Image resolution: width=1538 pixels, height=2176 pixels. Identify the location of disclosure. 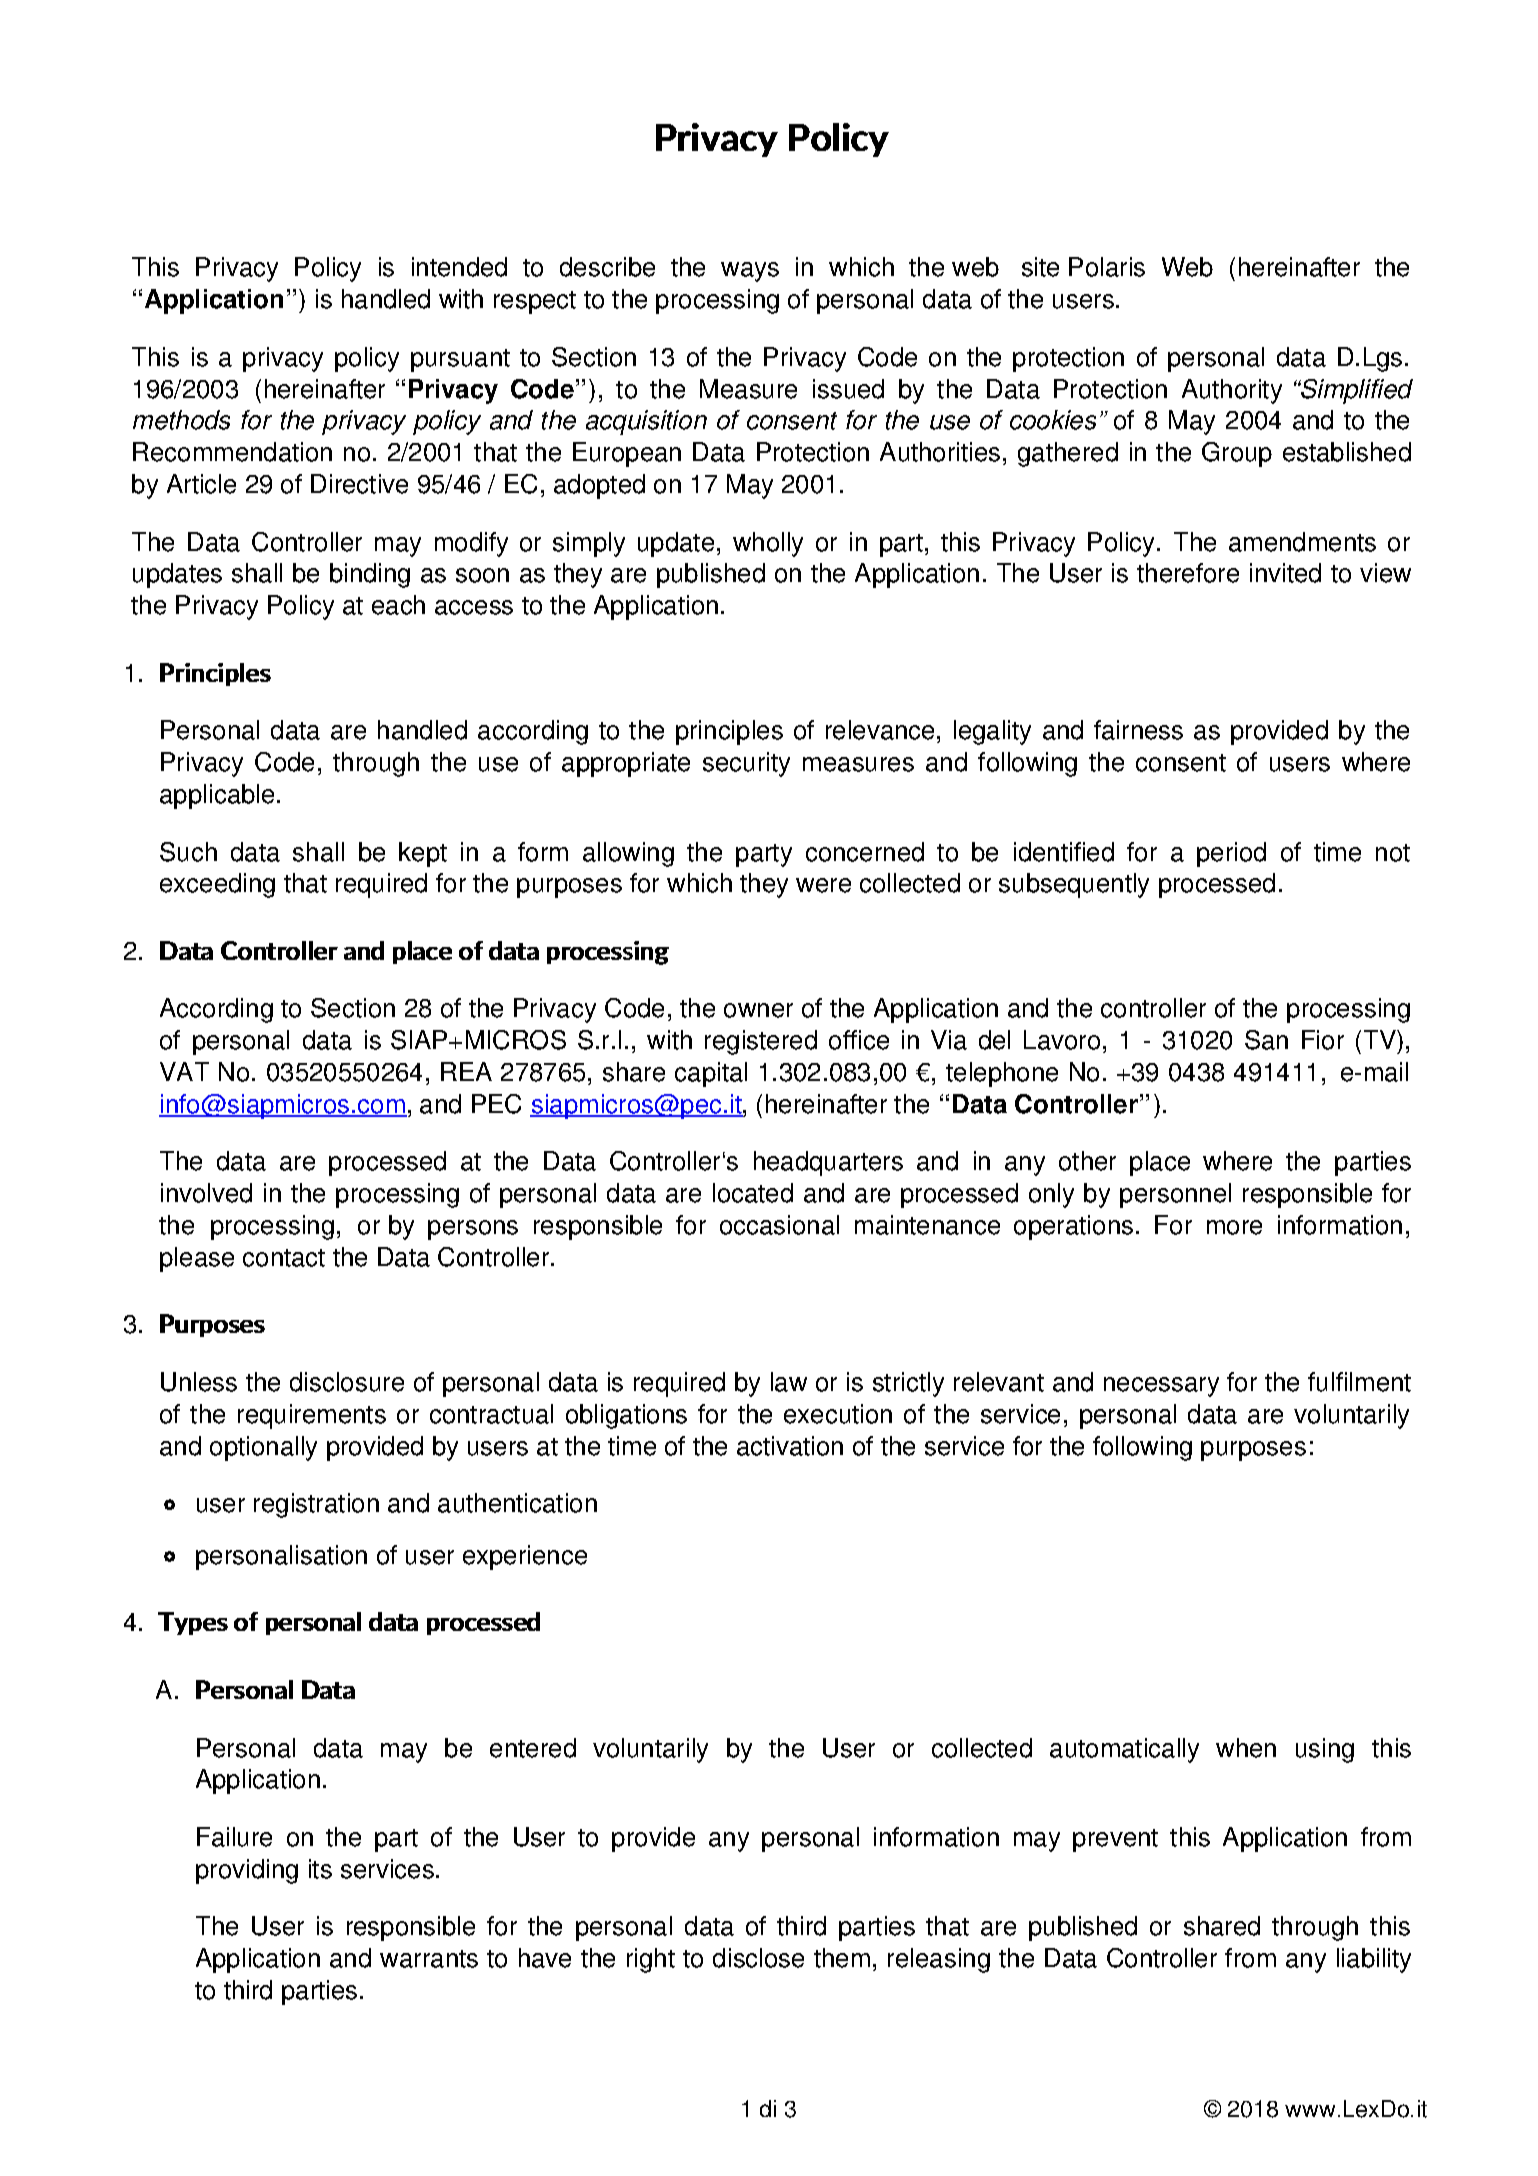
(347, 1382).
